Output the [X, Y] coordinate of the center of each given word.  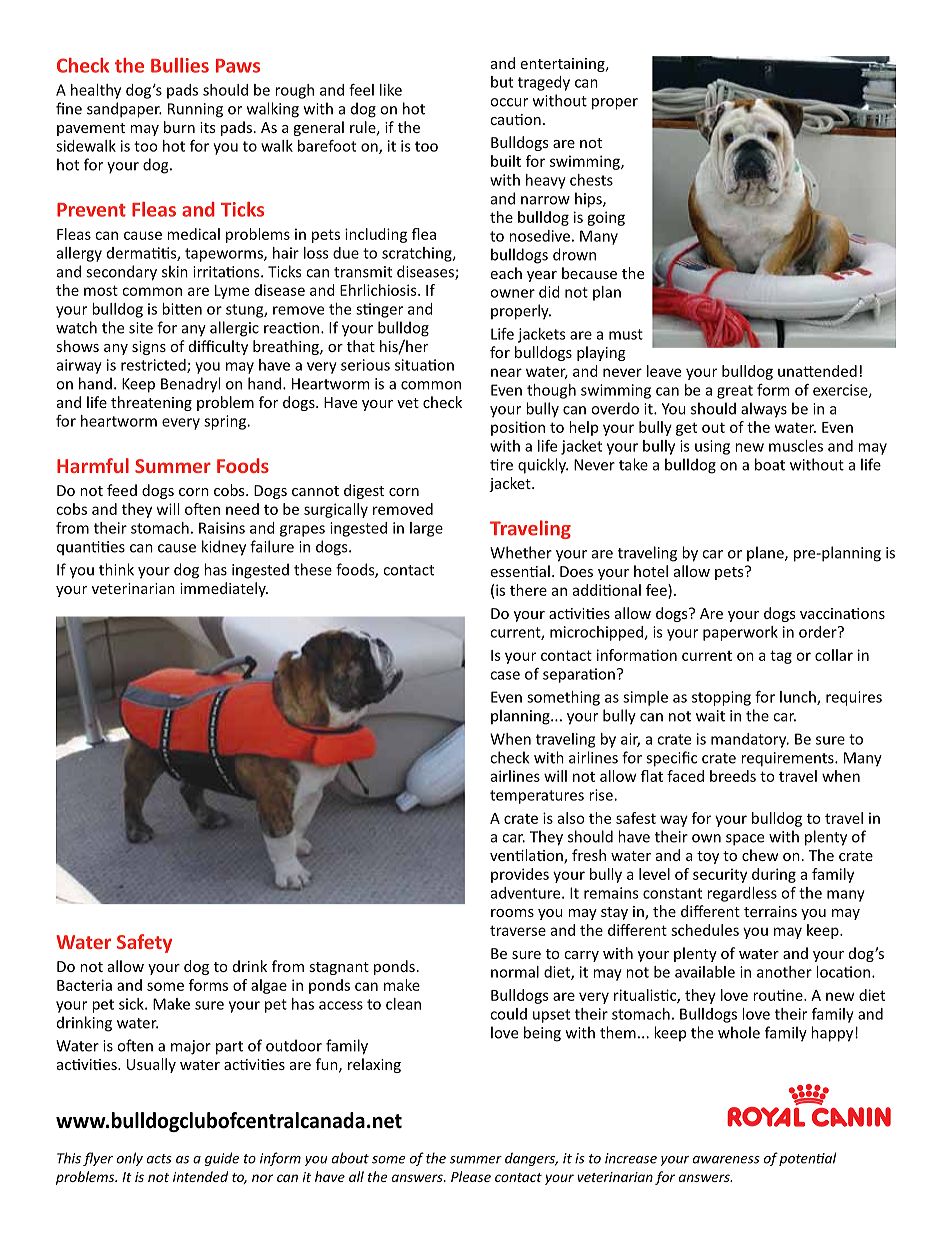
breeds [733, 776]
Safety [144, 943]
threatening [151, 403]
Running [195, 110]
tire [501, 465]
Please [471, 1176]
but [502, 82]
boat [770, 464]
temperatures [537, 797]
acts [159, 1159]
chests [591, 180]
